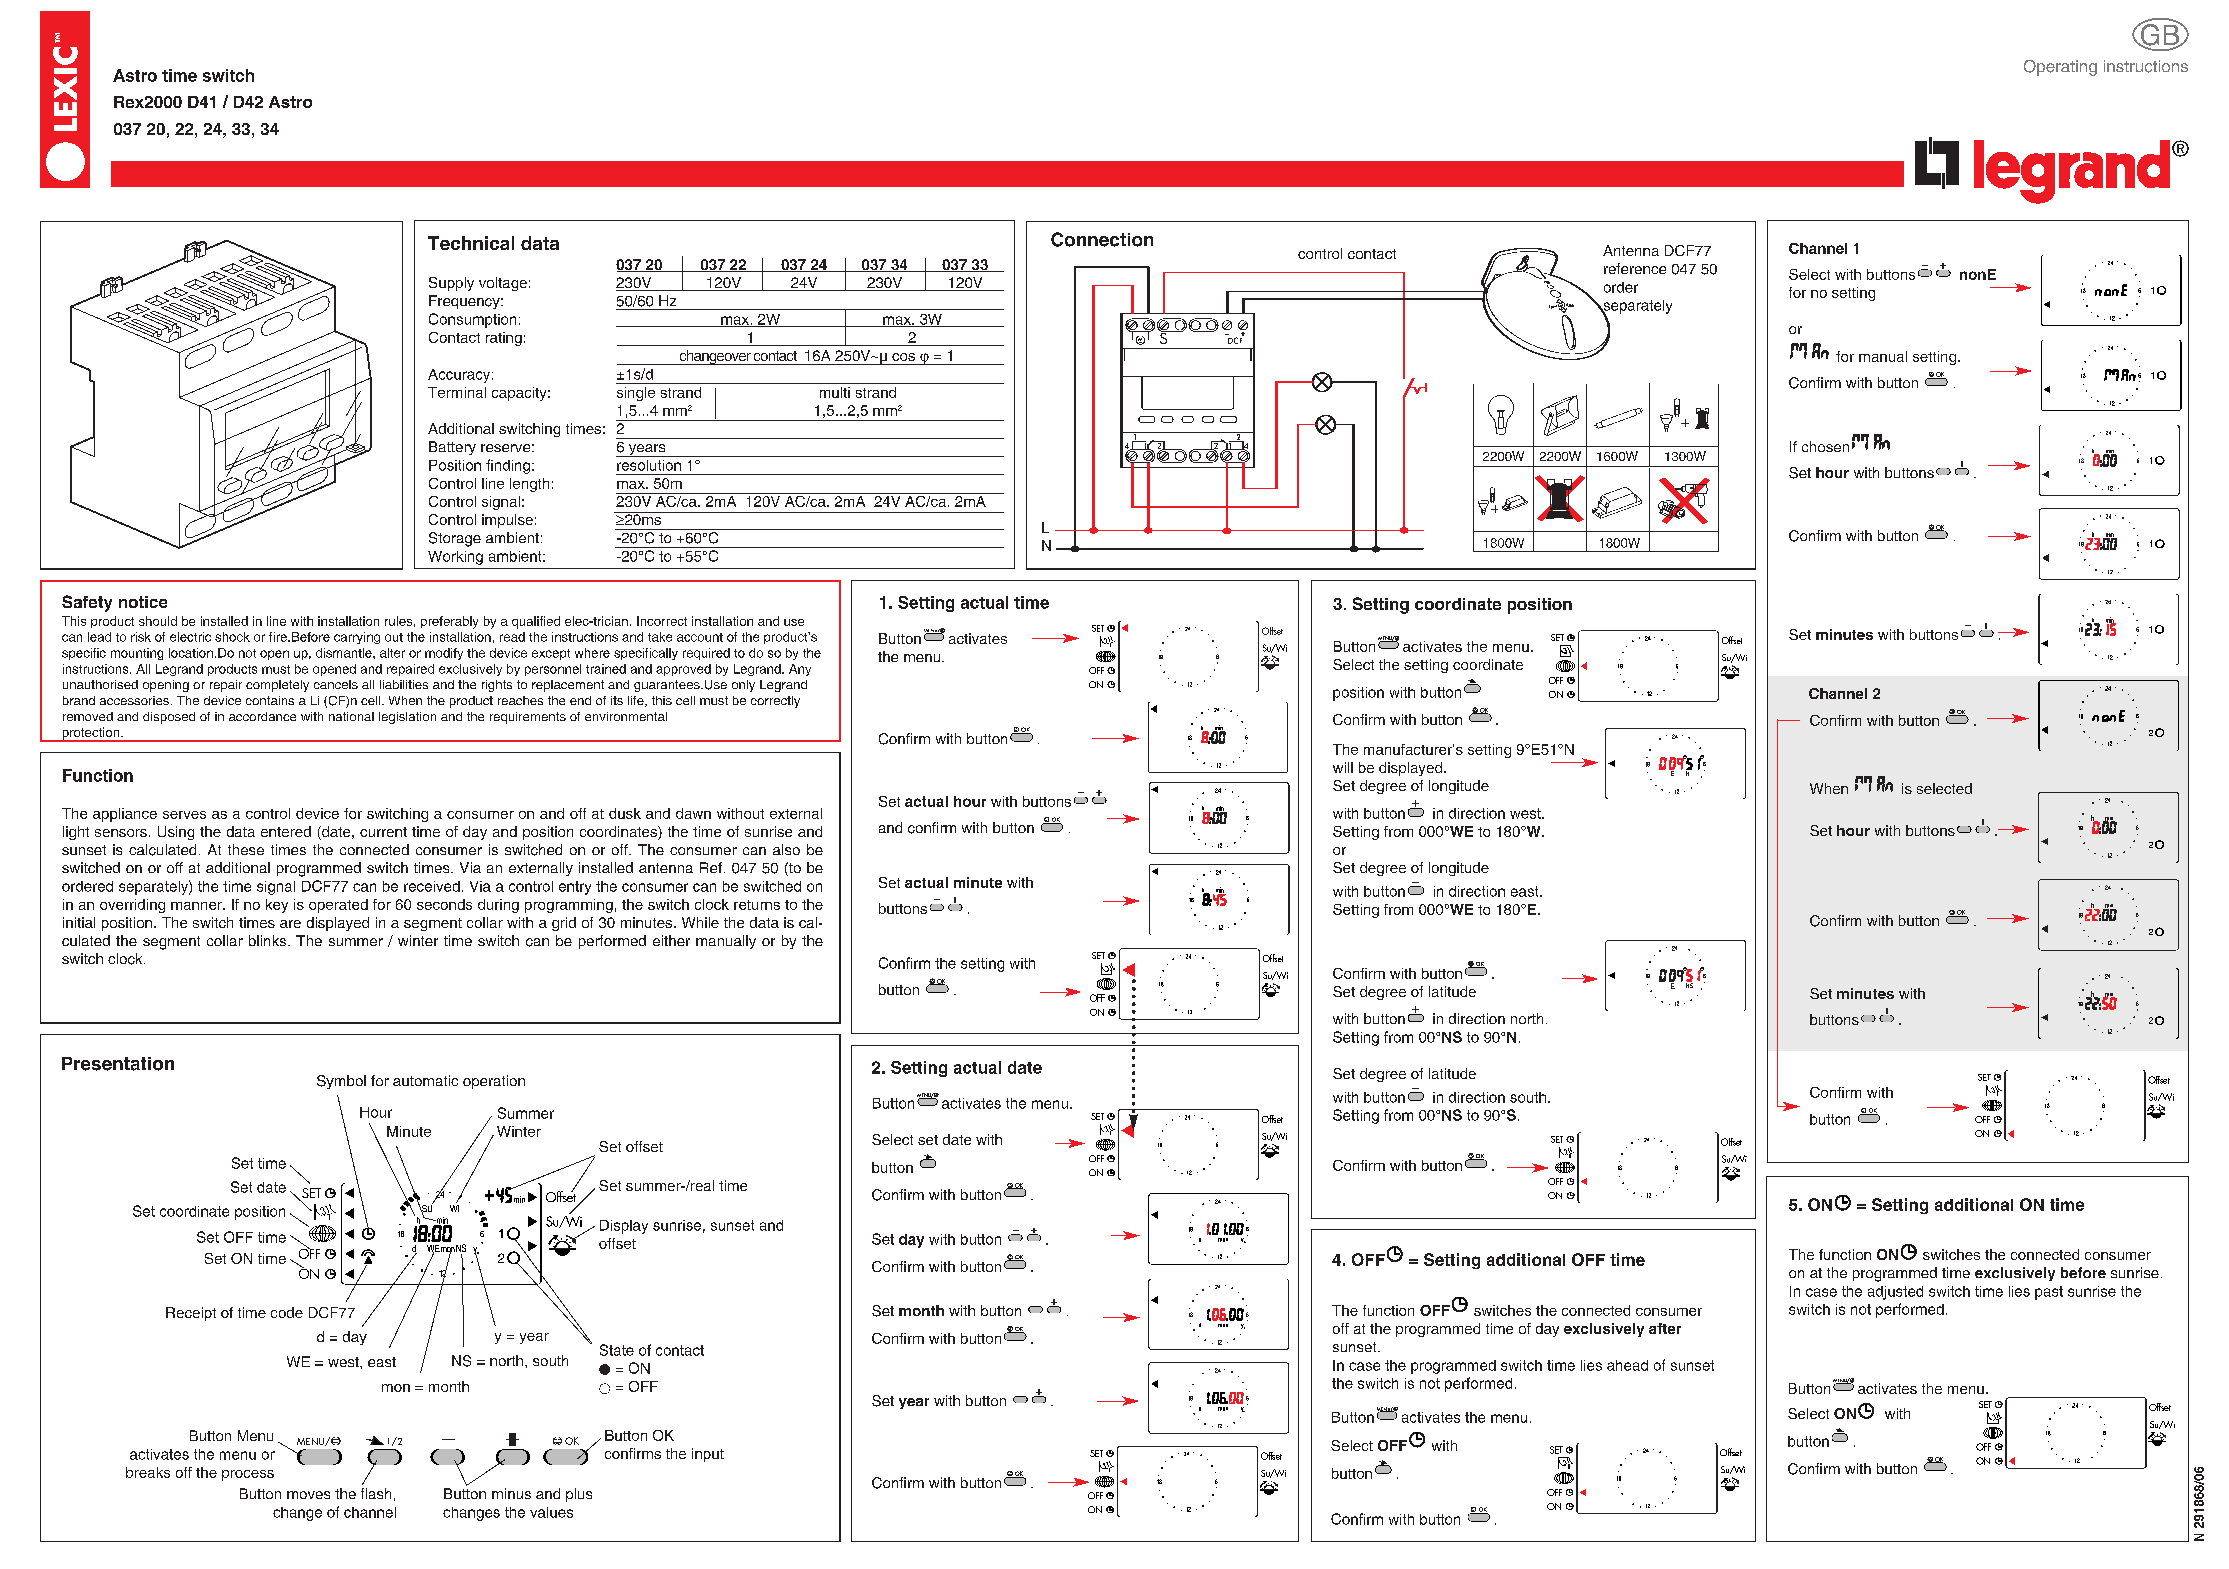  Describe the element at coordinates (308, 1495) in the screenshot. I see `moves` at that location.
